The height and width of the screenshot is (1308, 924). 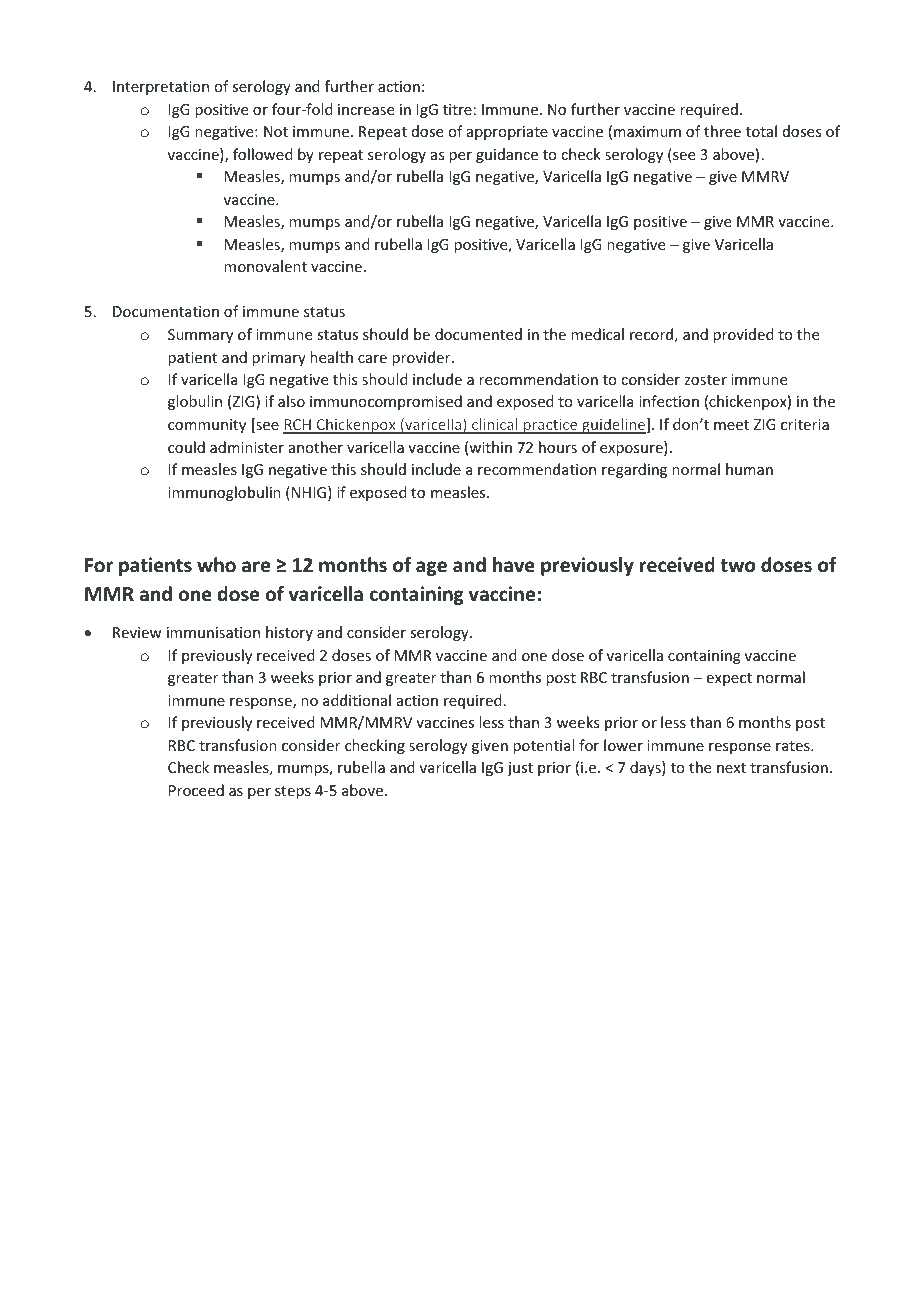 What do you see at coordinates (161, 88) in the screenshot?
I see `Interpretation` at bounding box center [161, 88].
